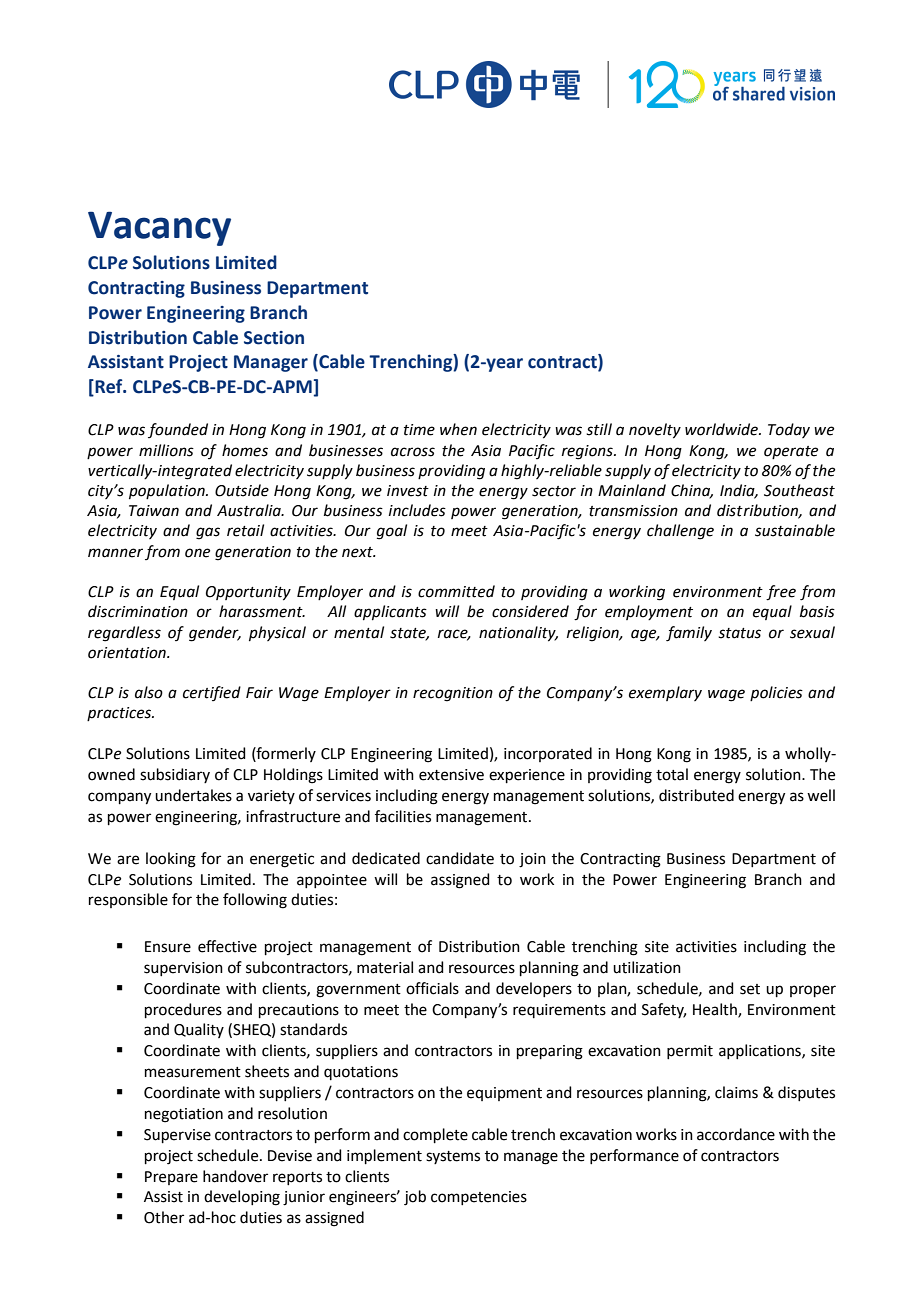 Image resolution: width=924 pixels, height=1309 pixels. Describe the element at coordinates (197, 553) in the screenshot. I see `one` at that location.
